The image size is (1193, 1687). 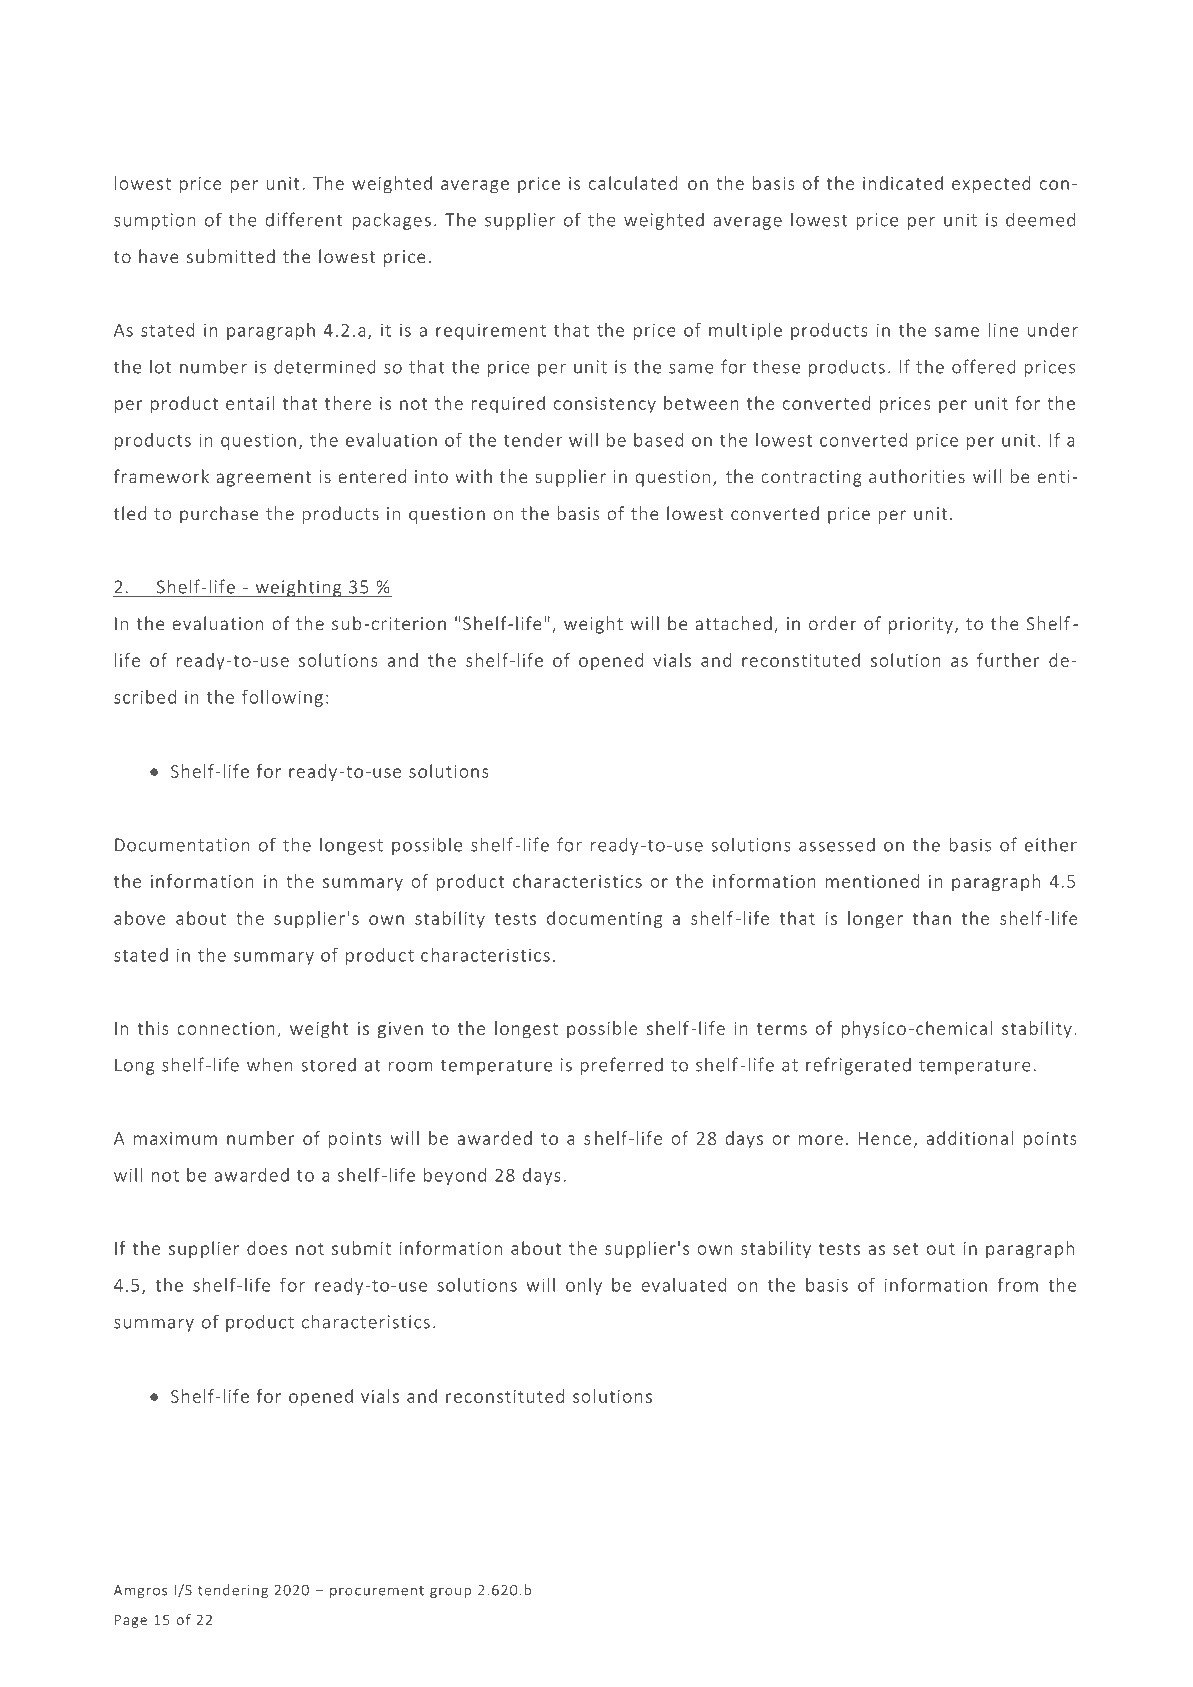 I want to click on only, so click(x=584, y=1286).
